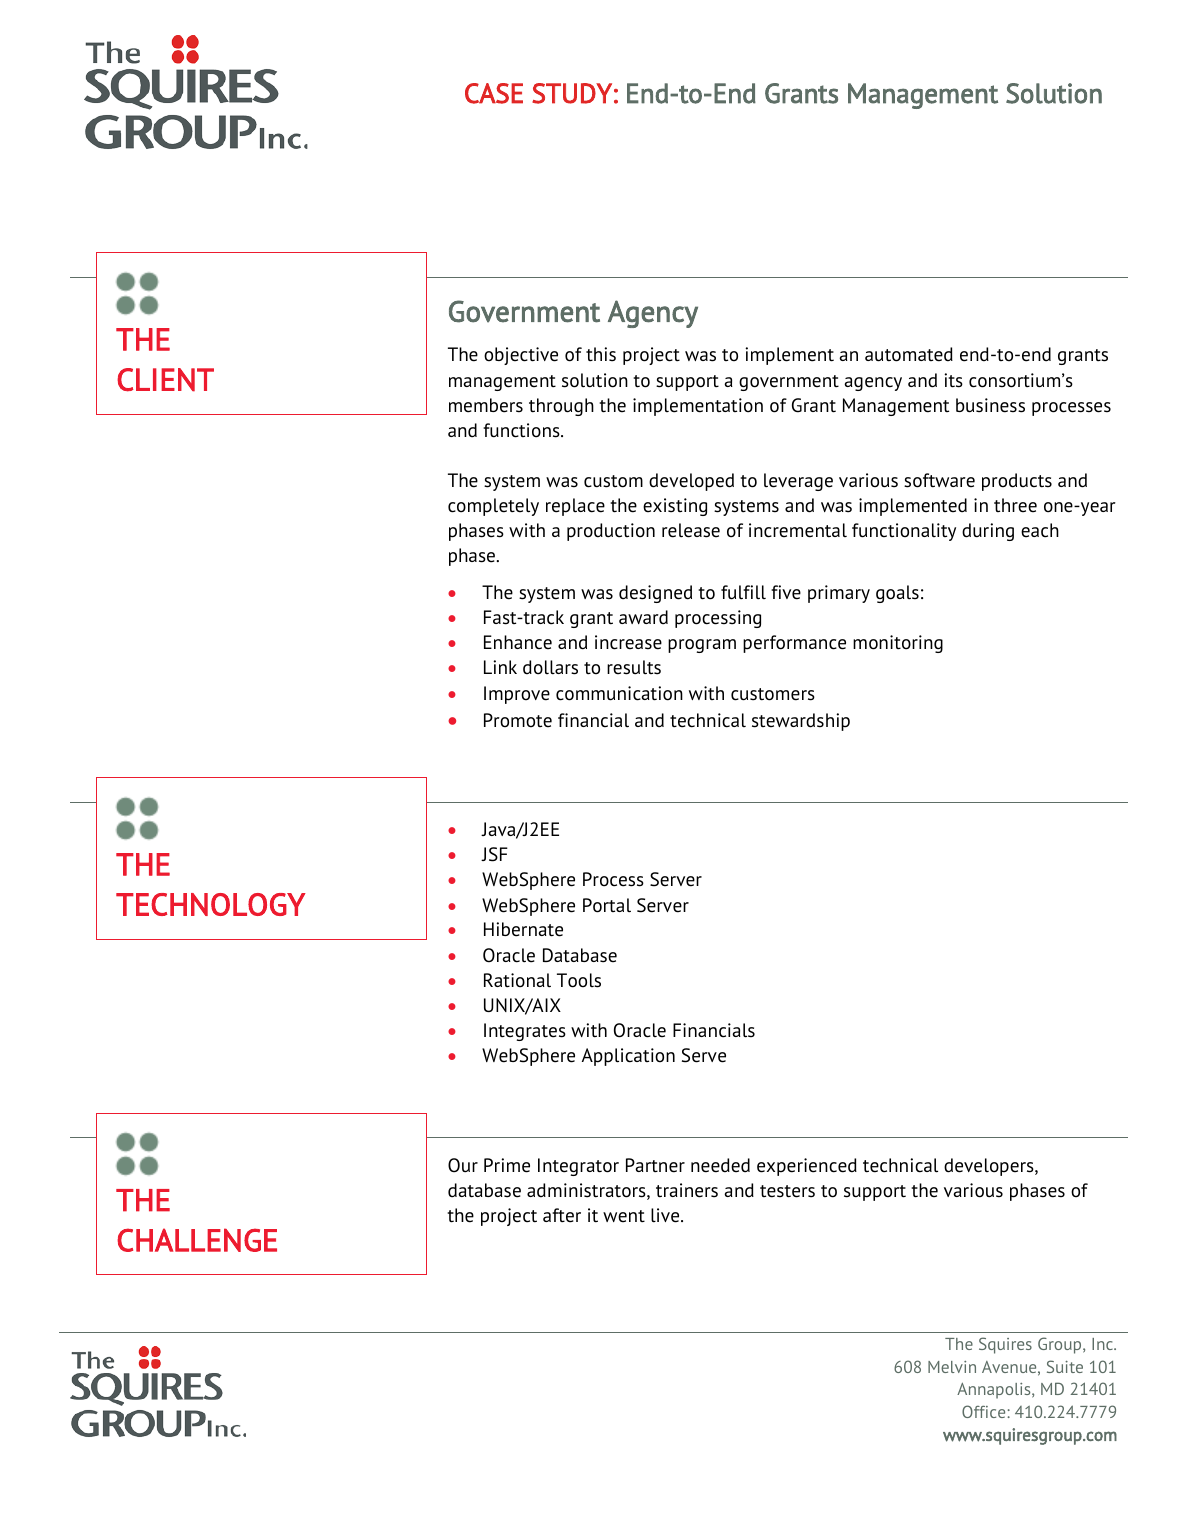 Image resolution: width=1187 pixels, height=1536 pixels. I want to click on Portal, so click(607, 905).
